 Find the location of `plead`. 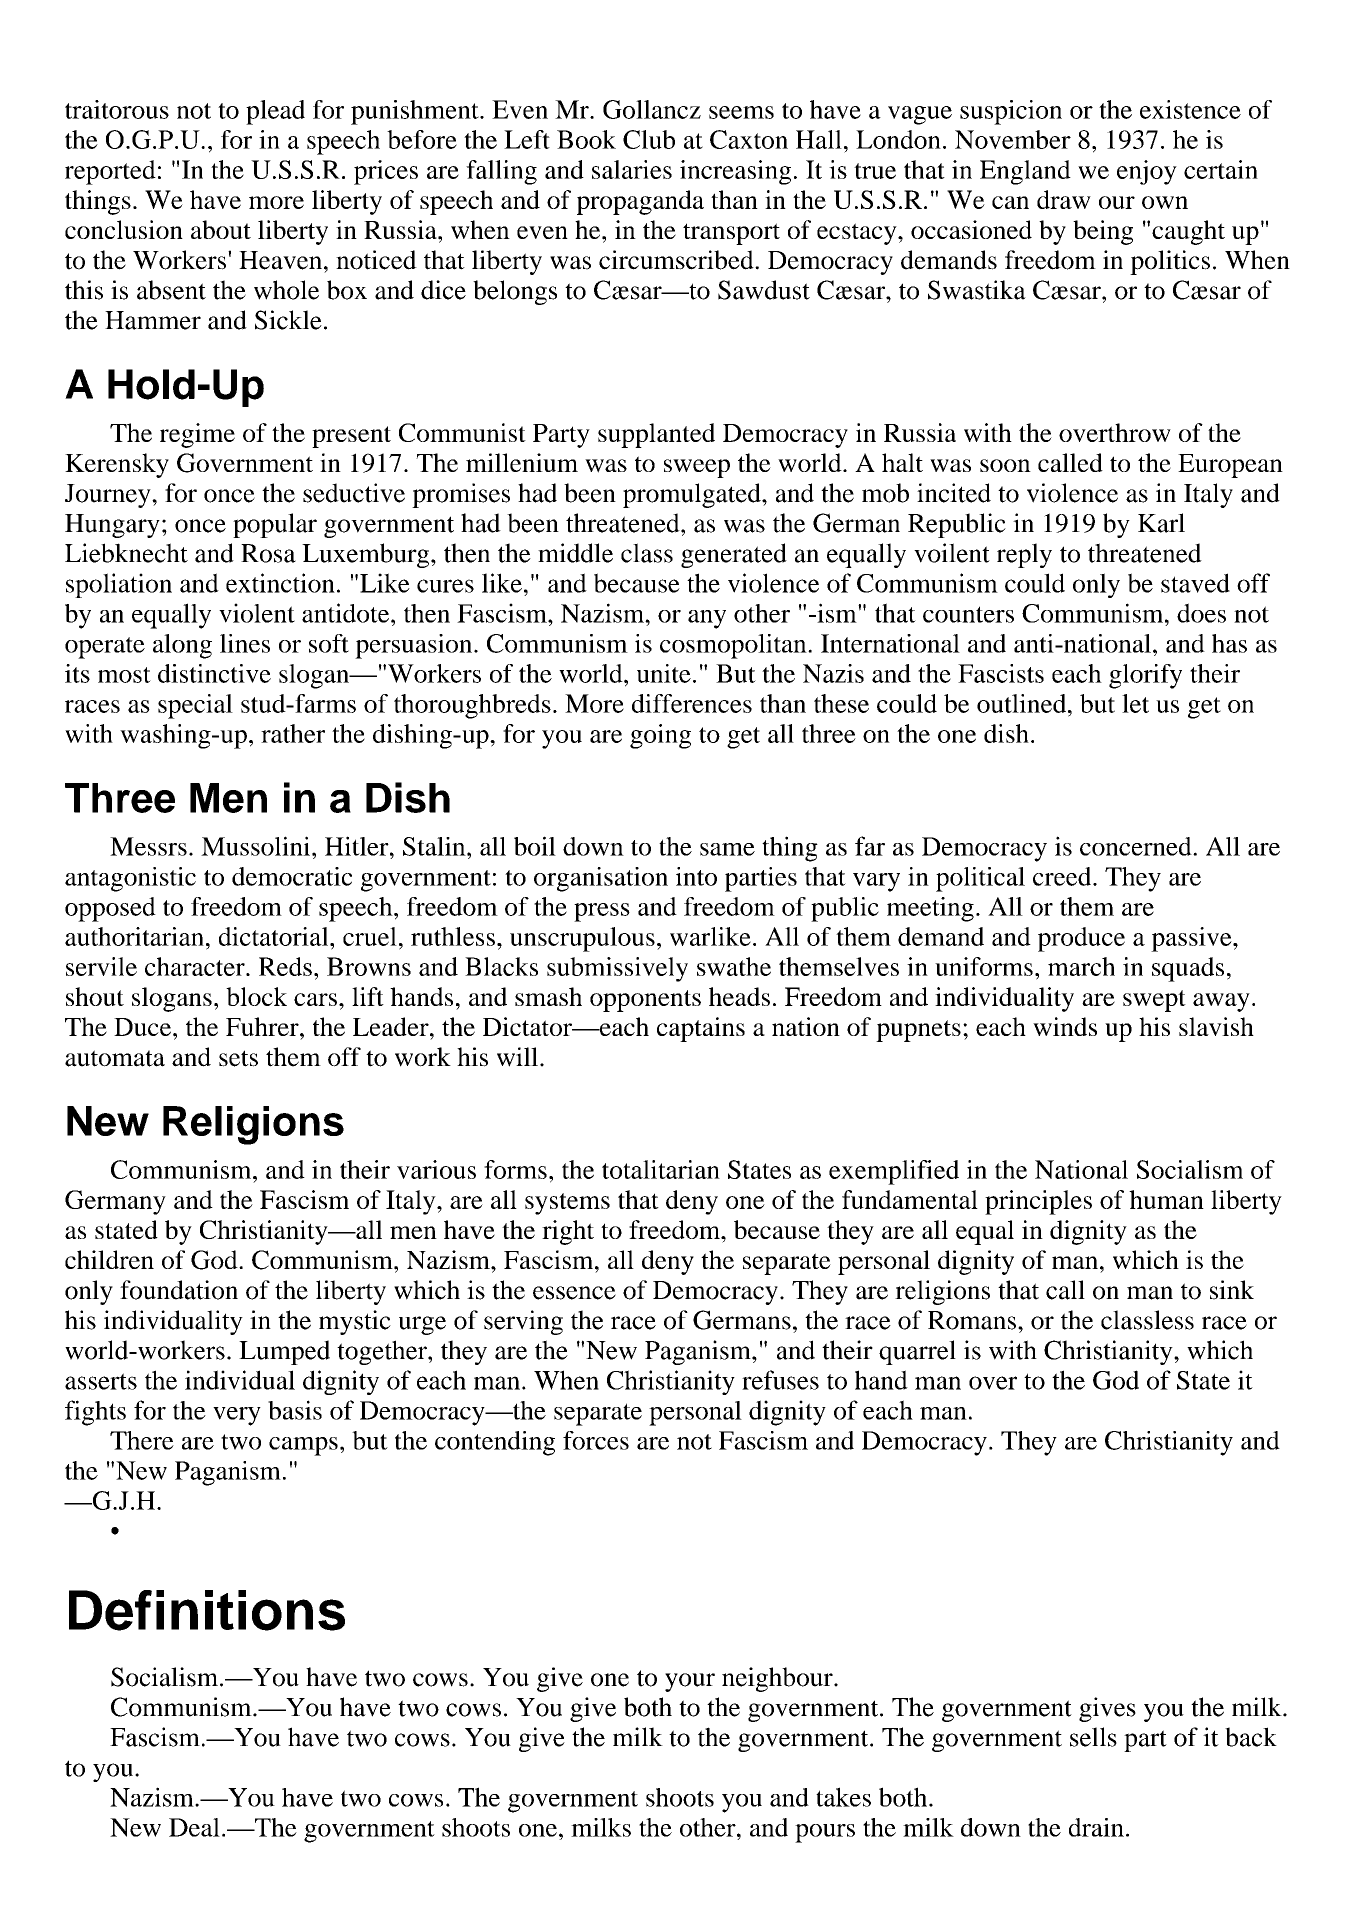

plead is located at coordinates (275, 112).
